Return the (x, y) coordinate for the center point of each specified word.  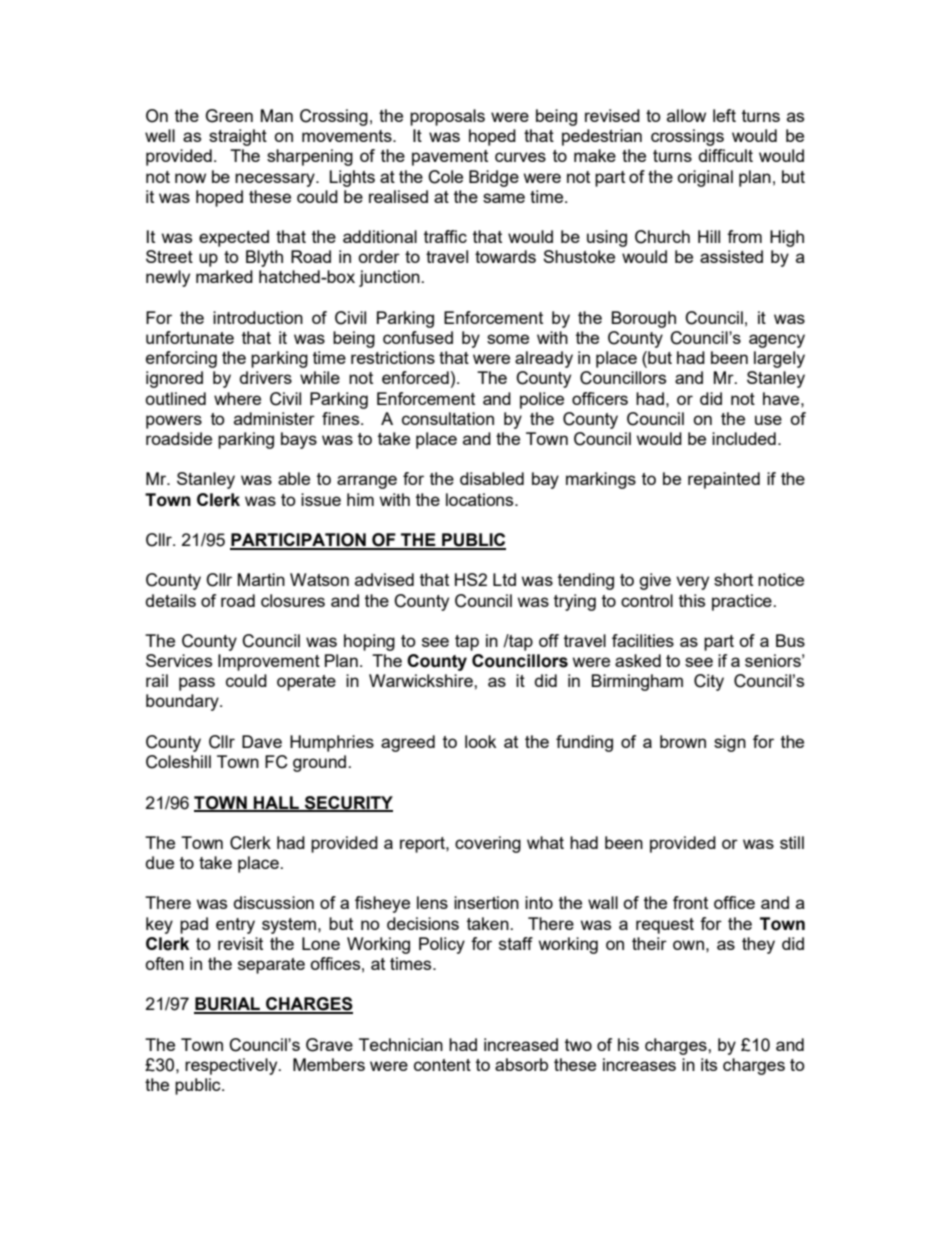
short (733, 579)
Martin (261, 579)
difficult (726, 155)
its (709, 1064)
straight (238, 137)
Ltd (504, 579)
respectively (232, 1066)
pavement (450, 158)
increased (521, 1044)
